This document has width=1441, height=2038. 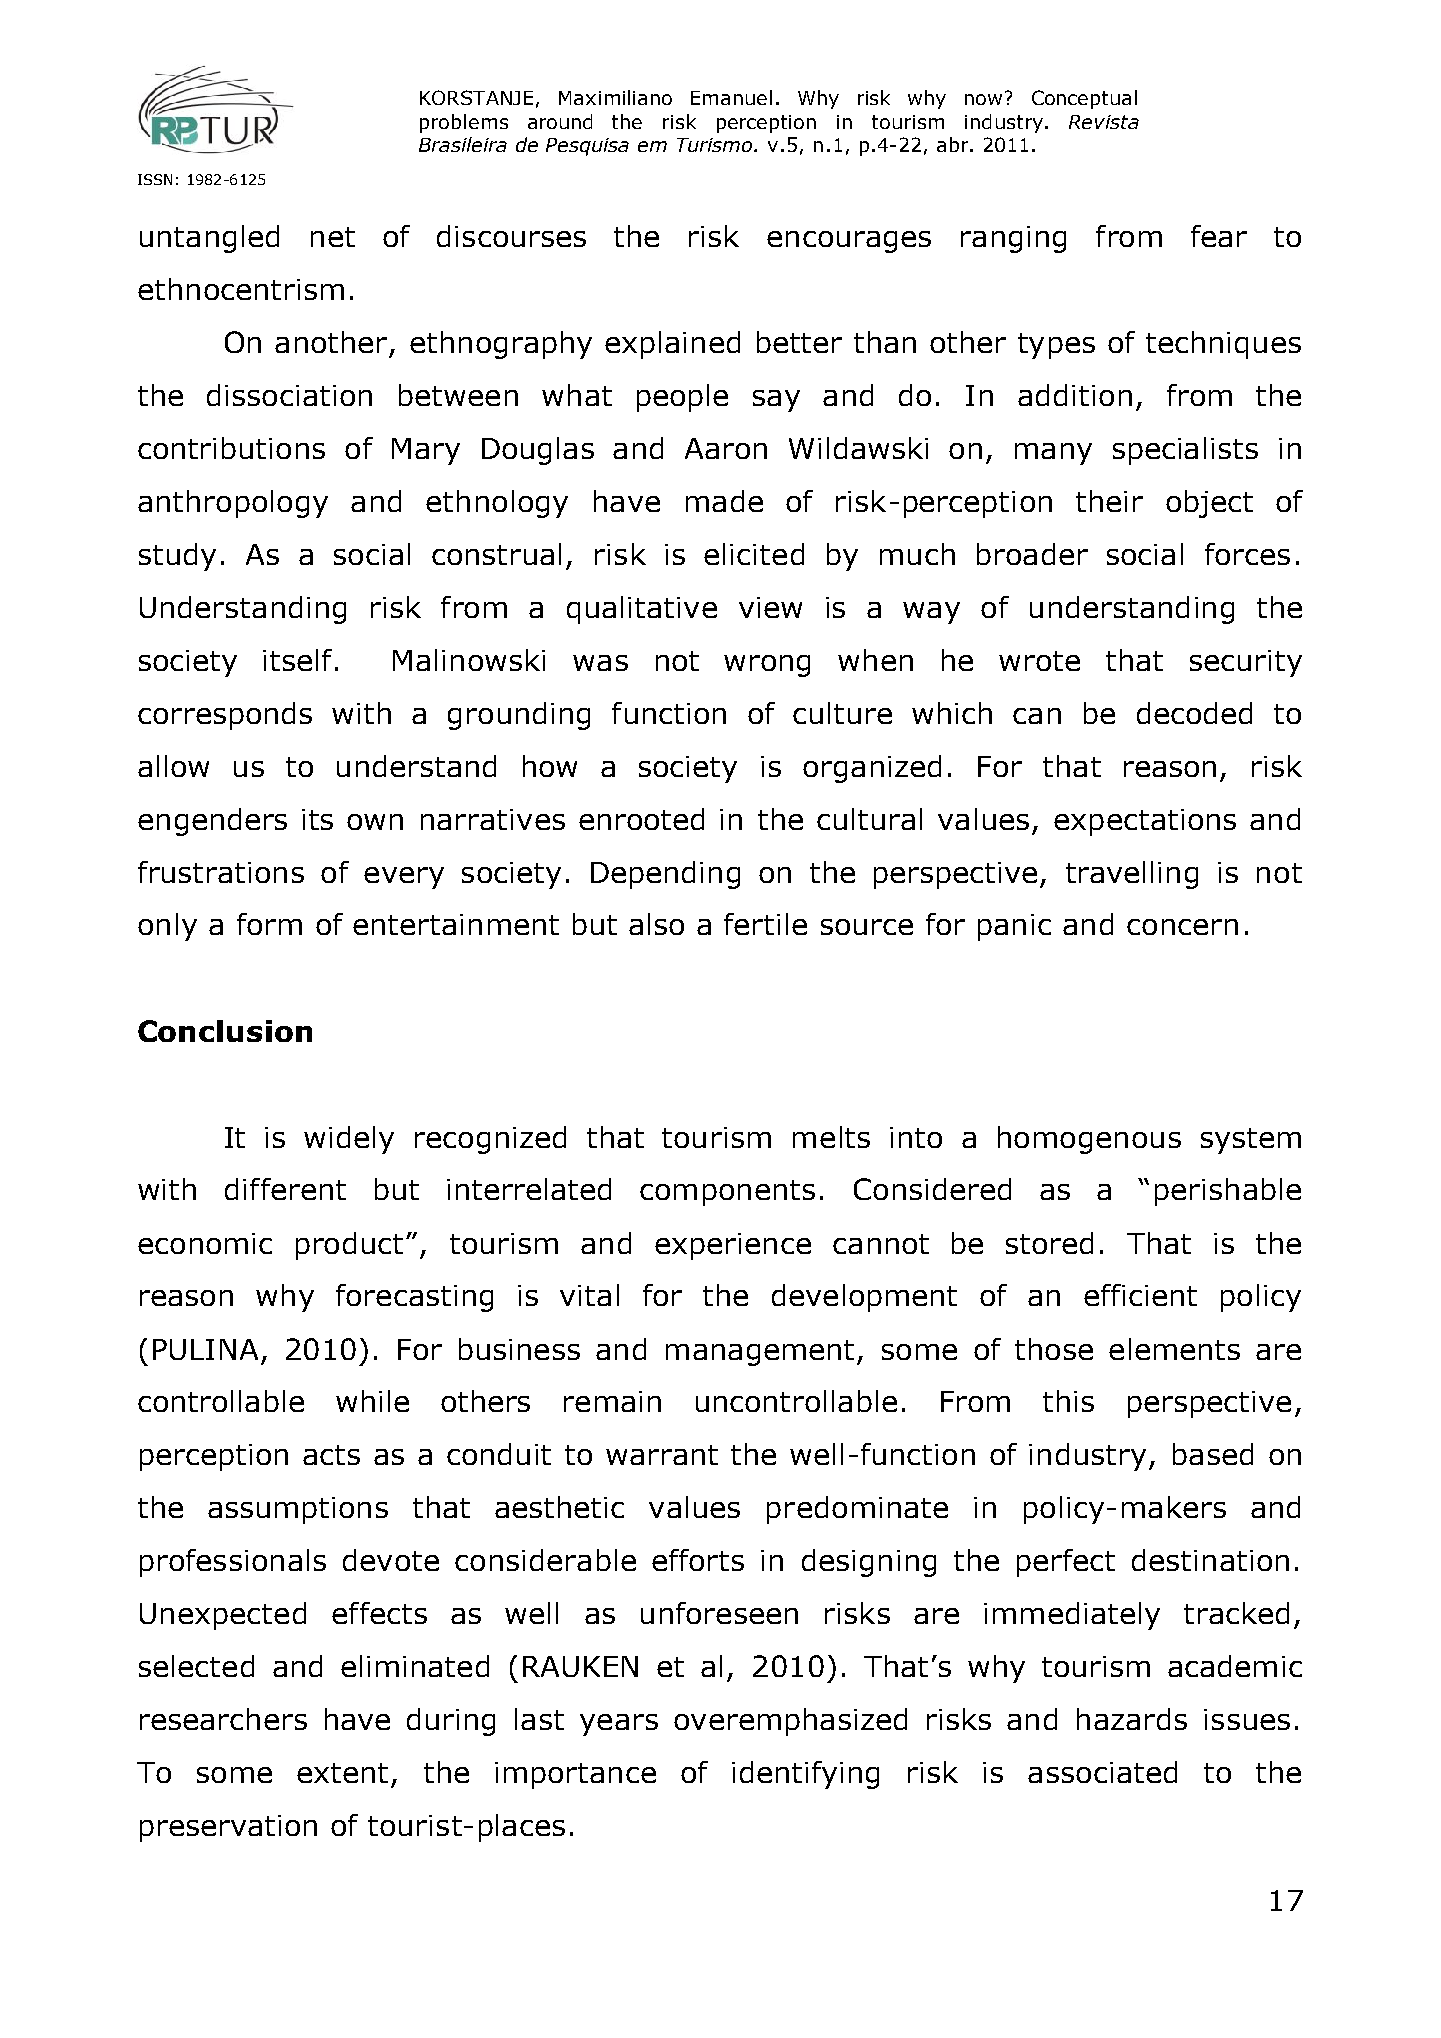 I want to click on extent, so click(x=342, y=1773).
